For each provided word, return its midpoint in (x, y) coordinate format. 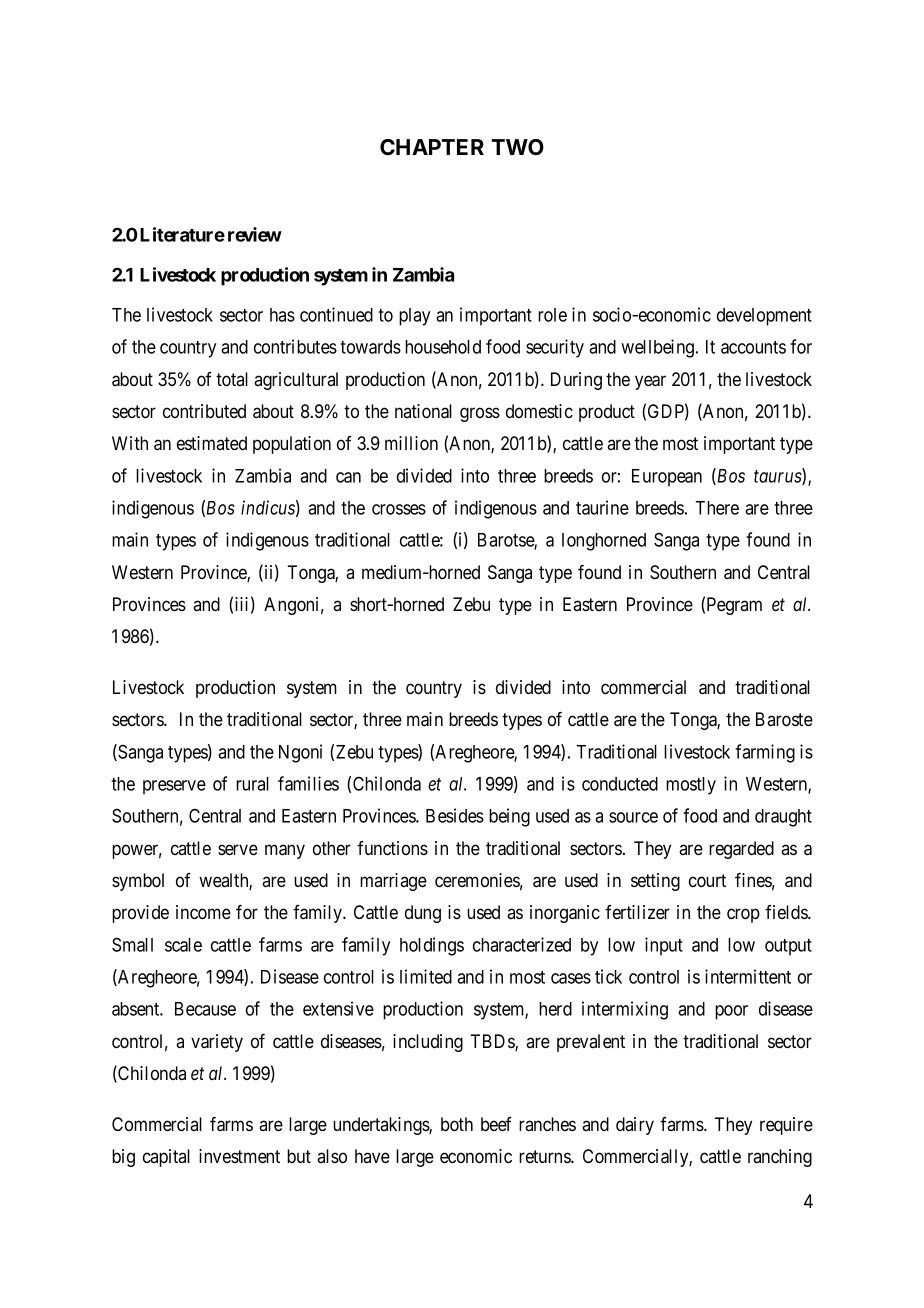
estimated (212, 443)
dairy (635, 1126)
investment (239, 1156)
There (717, 508)
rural (252, 784)
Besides (455, 815)
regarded (741, 850)
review (255, 234)
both (457, 1124)
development (764, 317)
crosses (399, 509)
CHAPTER (432, 147)
